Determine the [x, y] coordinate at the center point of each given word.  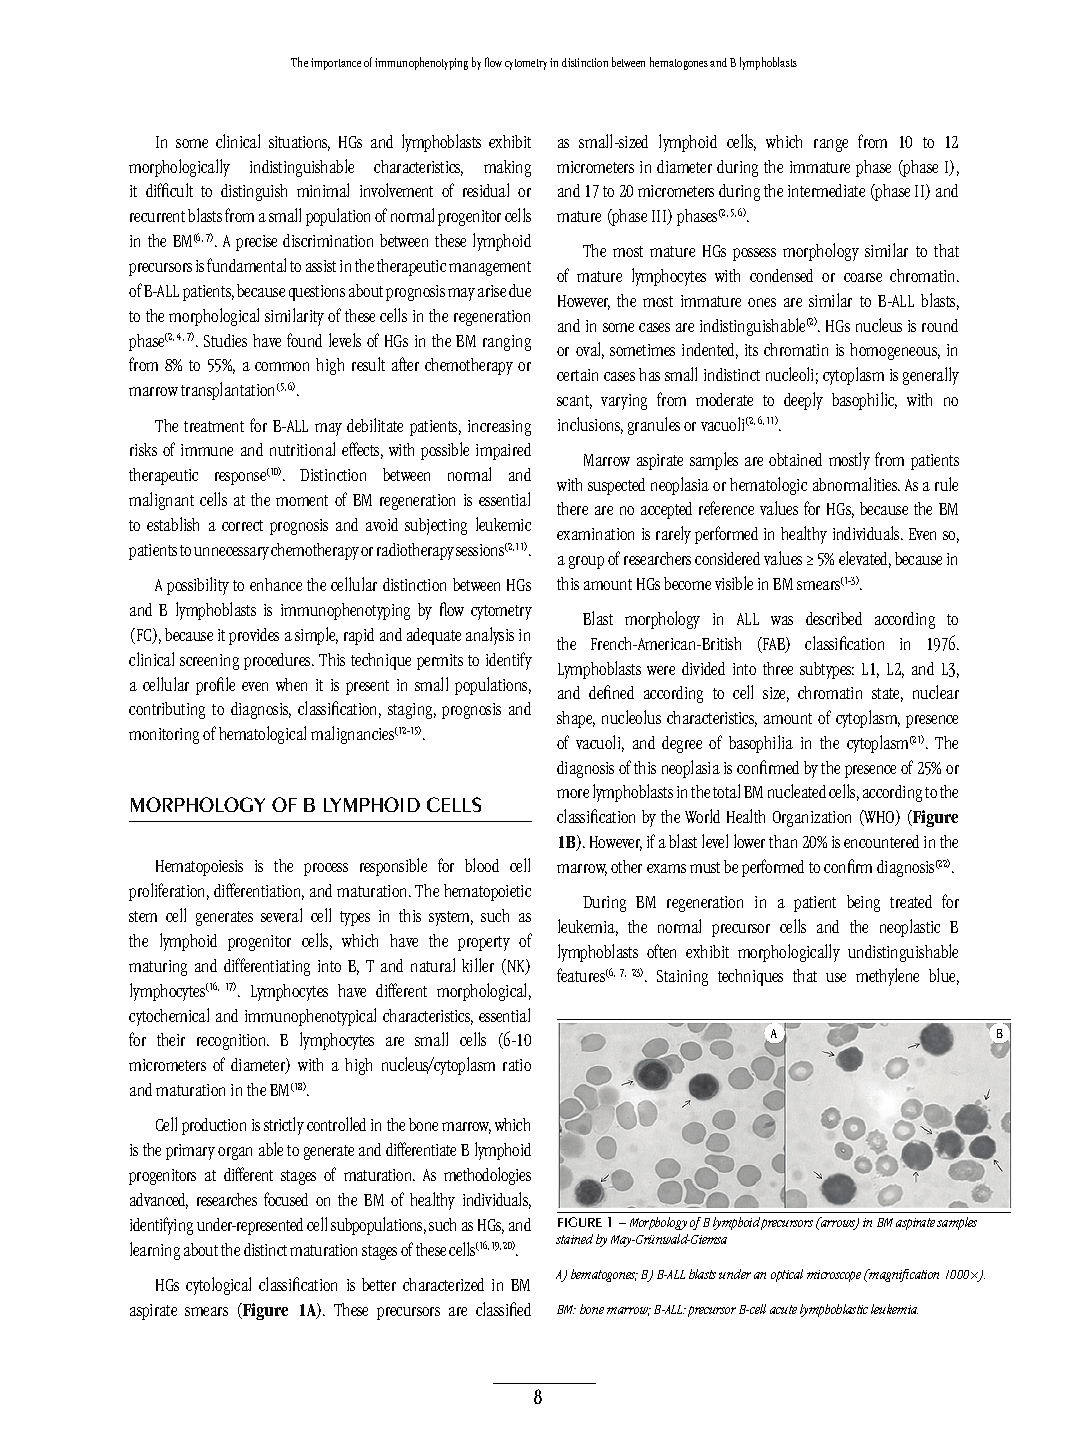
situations [299, 143]
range [831, 145]
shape [576, 719]
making [507, 168]
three [778, 668]
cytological [218, 1286]
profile [215, 686]
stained [574, 1239]
